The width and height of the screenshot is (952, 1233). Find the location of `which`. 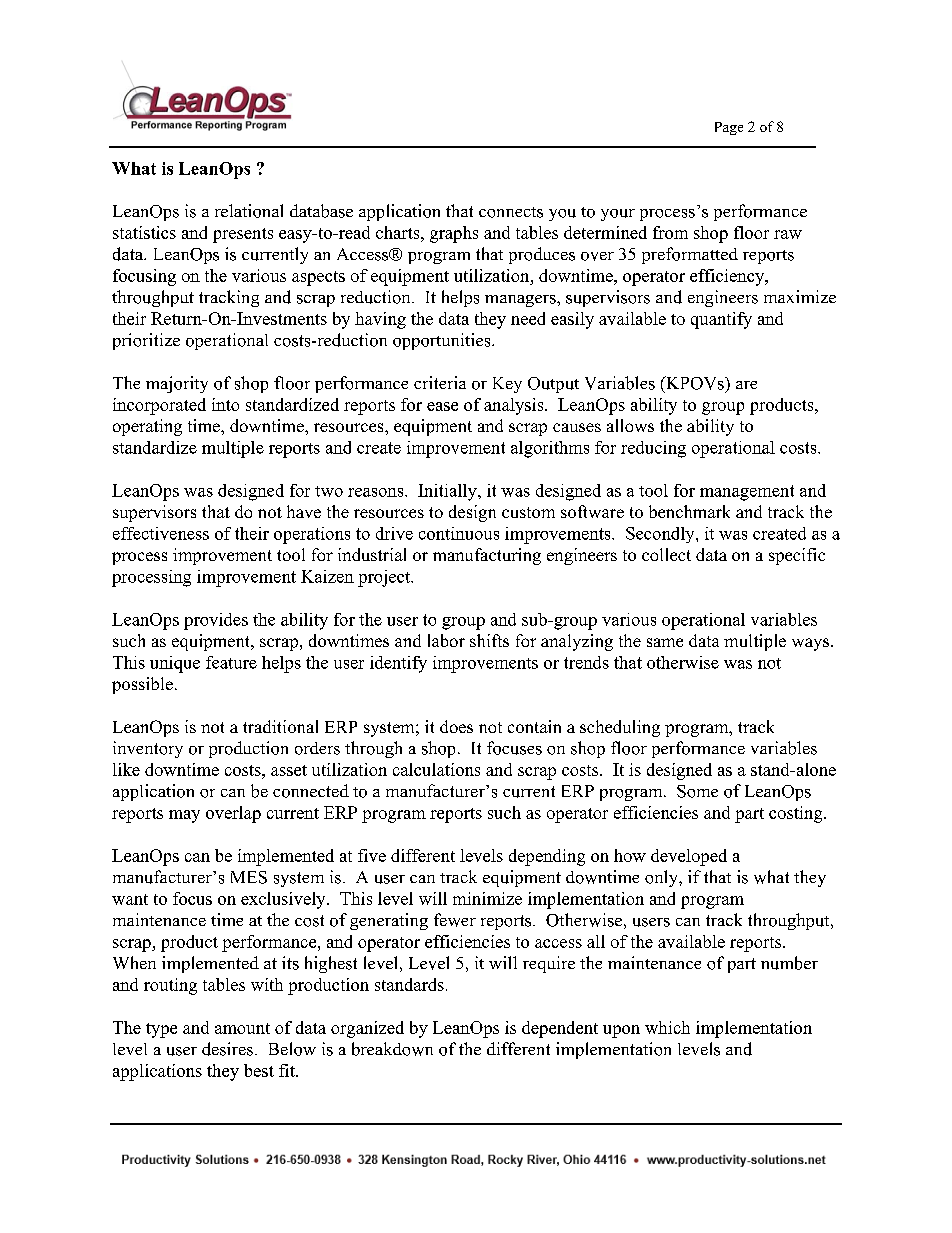

which is located at coordinates (667, 1027).
